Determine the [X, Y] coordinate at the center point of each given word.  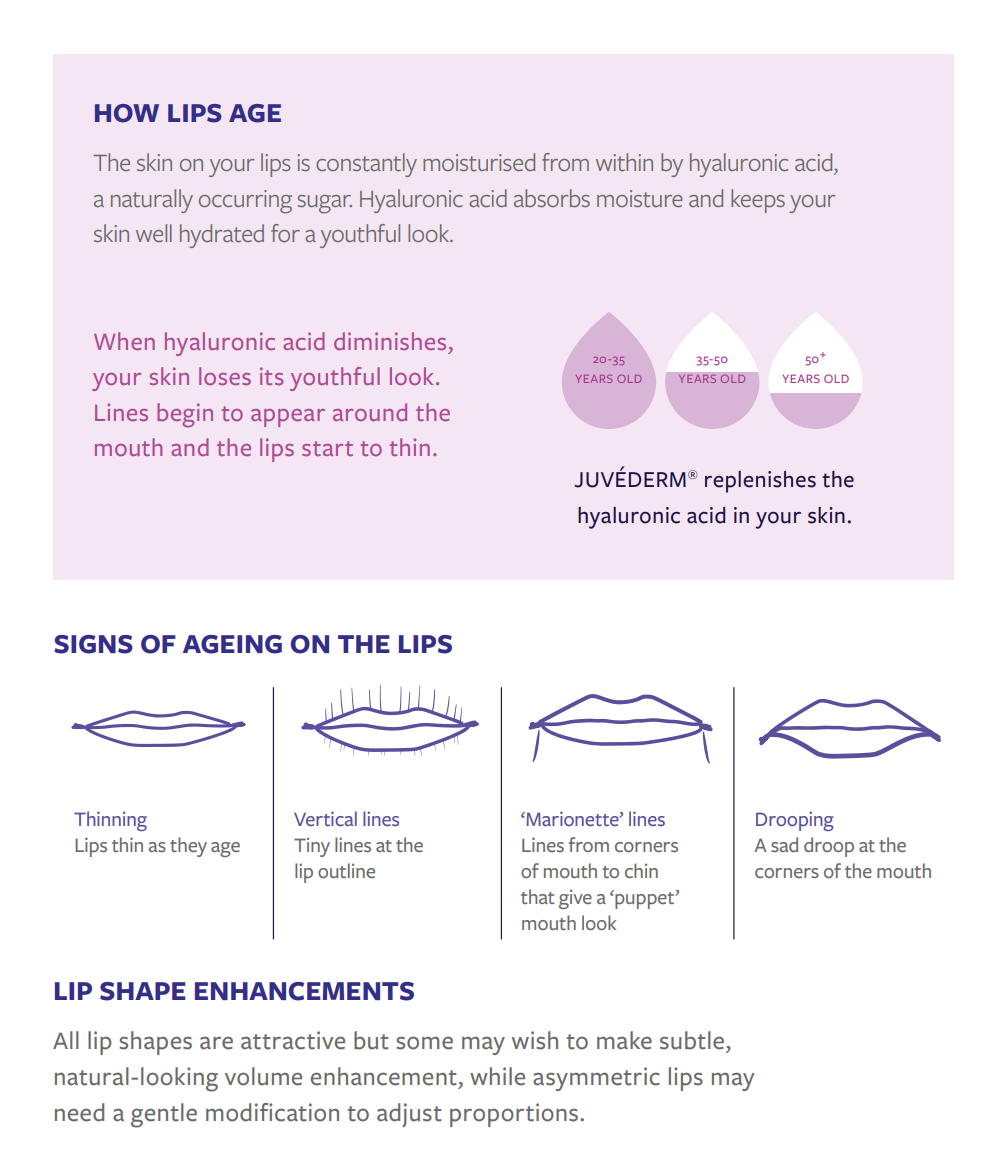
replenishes [760, 482]
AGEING [232, 644]
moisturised [479, 162]
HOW [127, 113]
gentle [164, 1115]
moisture [640, 199]
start [327, 448]
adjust [409, 1115]
